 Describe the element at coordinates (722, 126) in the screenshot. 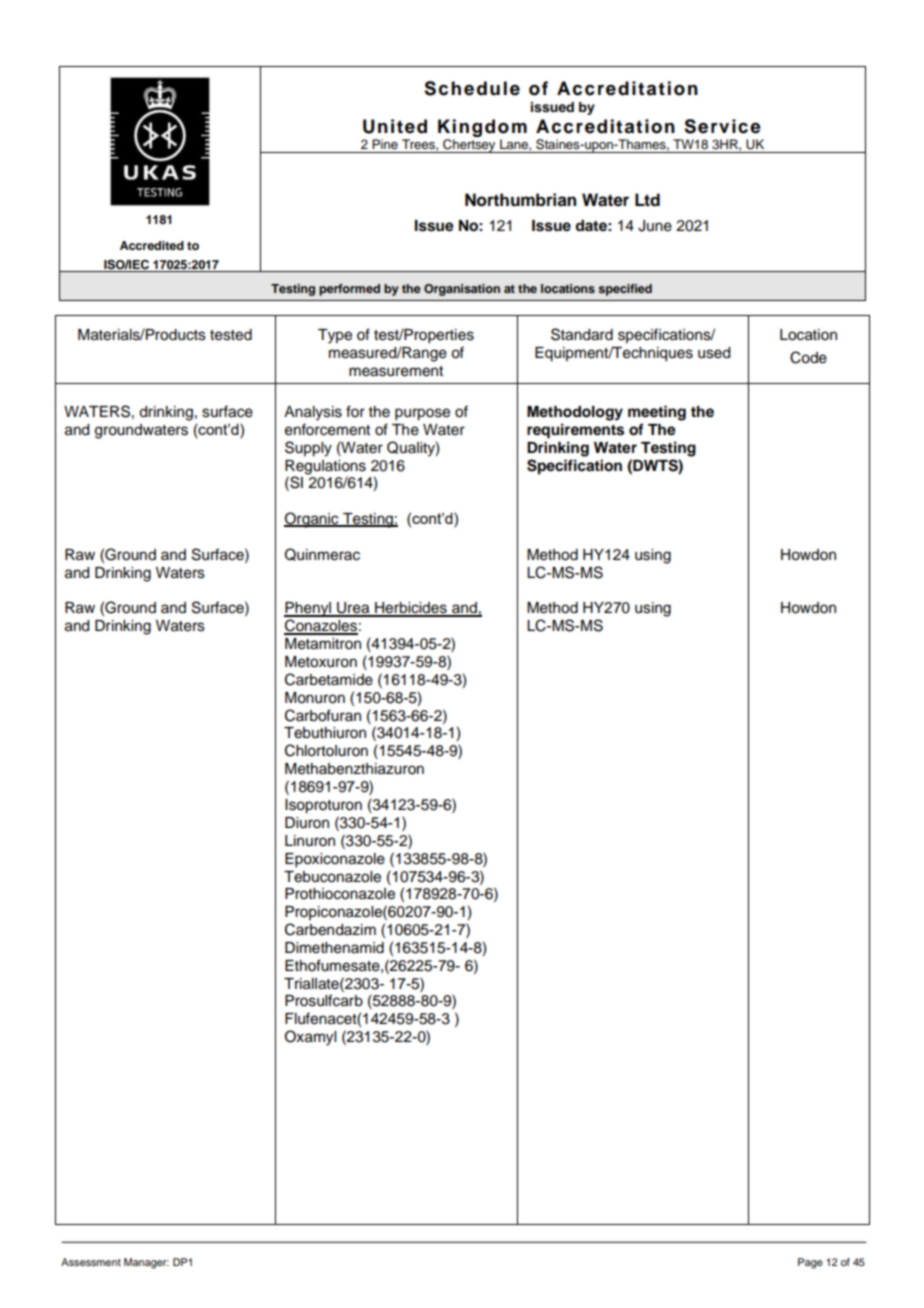

I see `Service` at that location.
